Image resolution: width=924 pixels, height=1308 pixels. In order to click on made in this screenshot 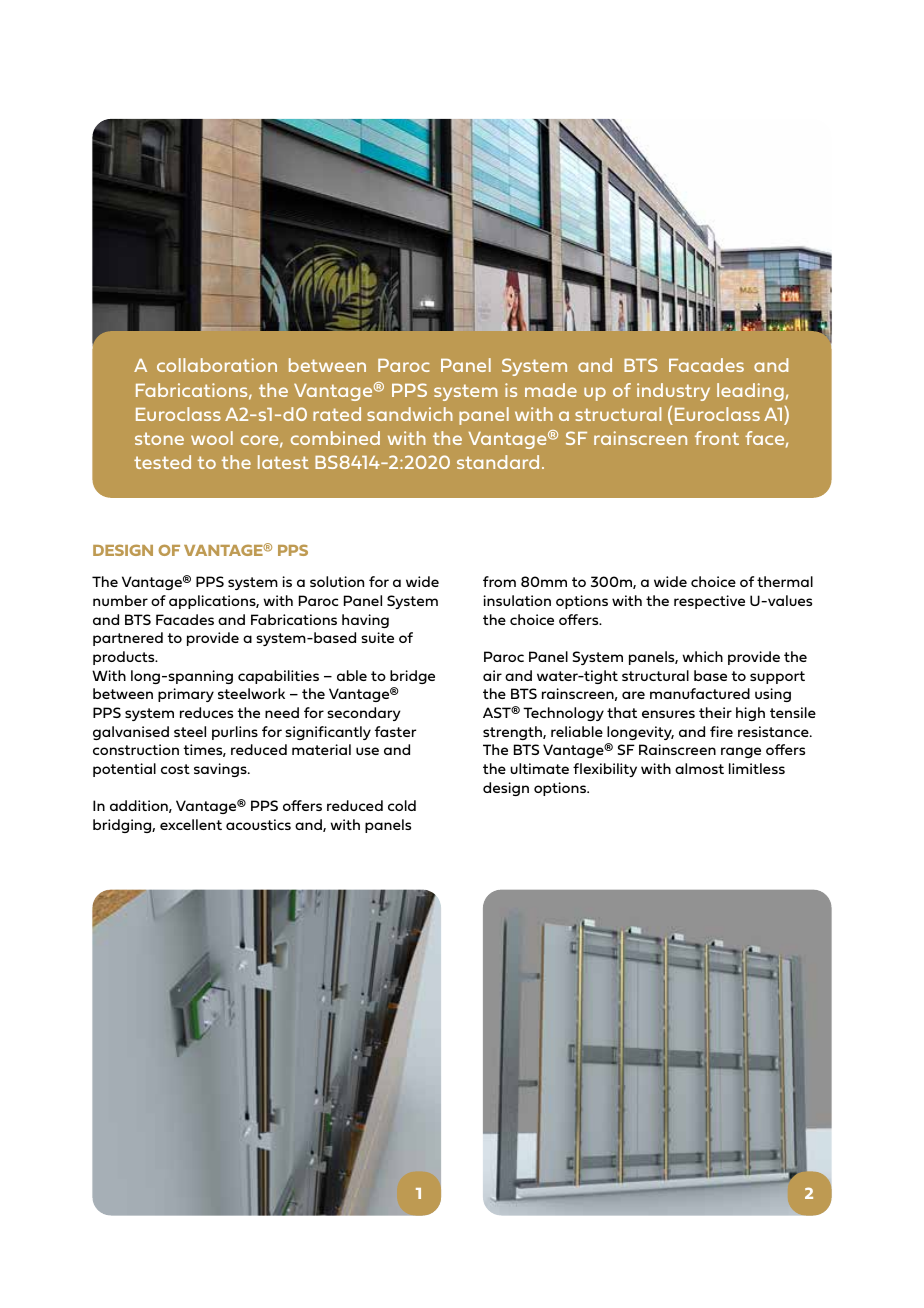, I will do `click(551, 390)`.
